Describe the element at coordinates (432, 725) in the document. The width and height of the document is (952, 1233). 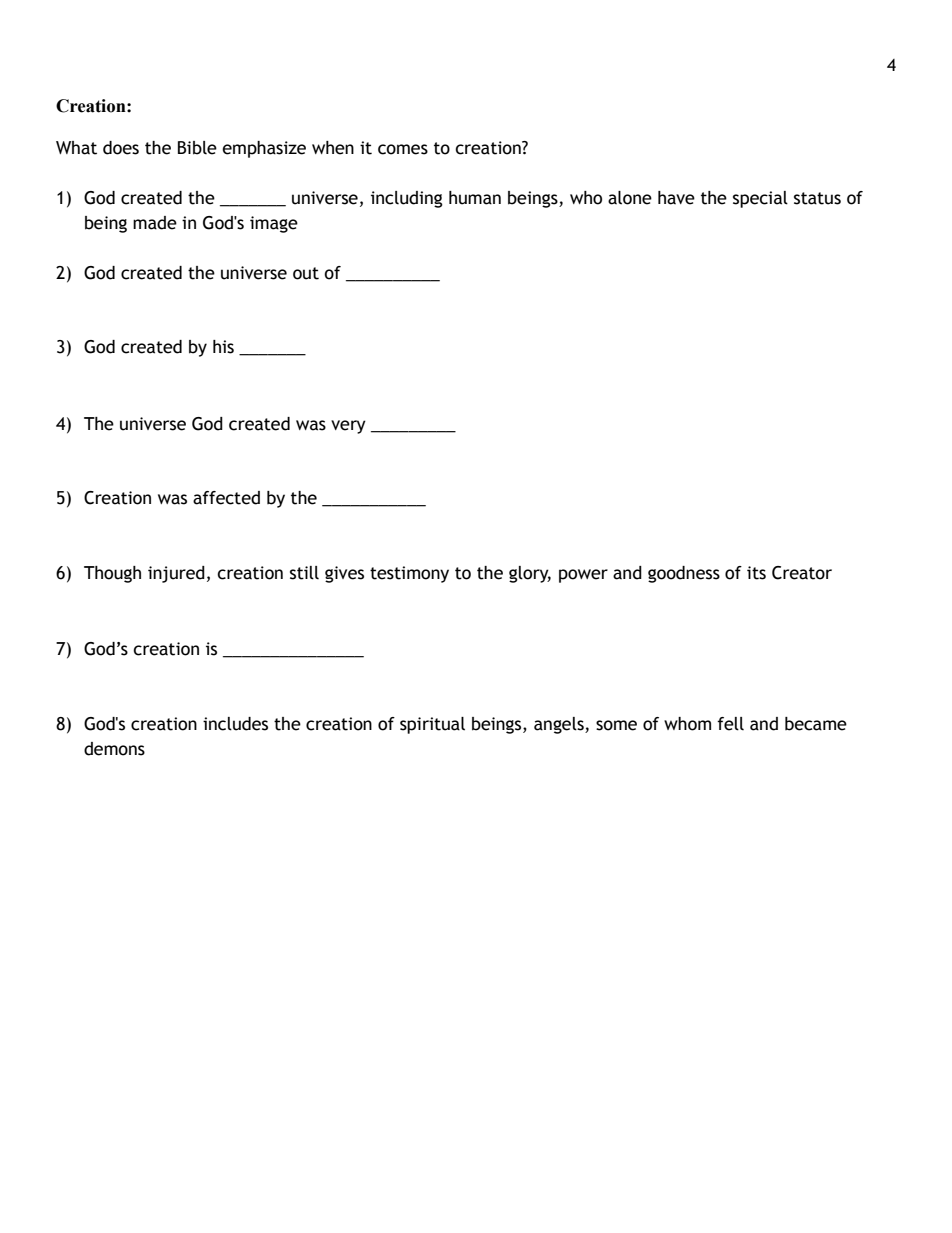
I see `spiritual` at that location.
